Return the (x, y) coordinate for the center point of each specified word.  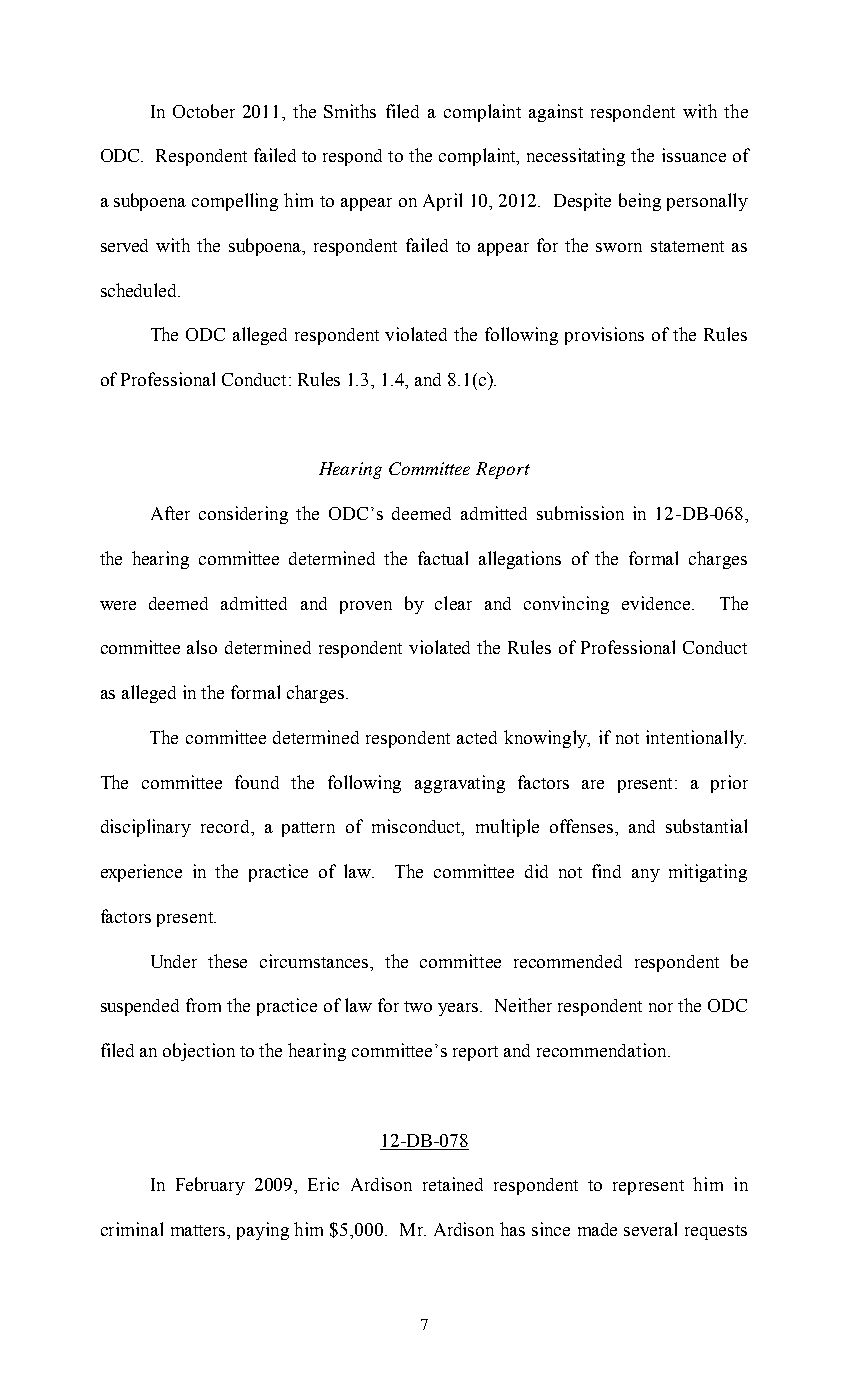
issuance (694, 155)
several (650, 1229)
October (204, 111)
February (210, 1186)
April (442, 202)
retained (453, 1184)
